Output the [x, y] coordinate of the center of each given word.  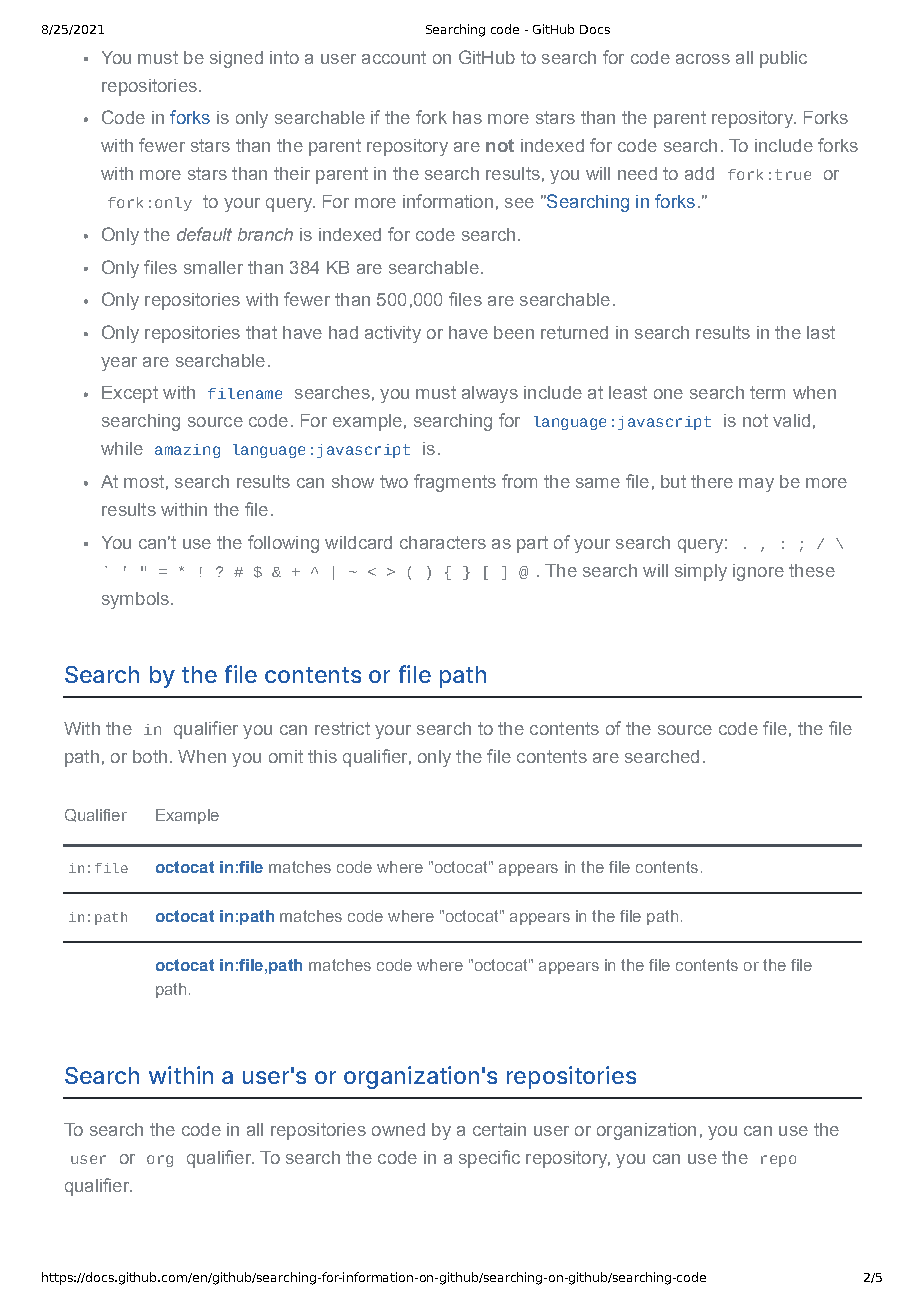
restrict [342, 728]
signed [236, 59]
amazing [187, 451]
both [150, 756]
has [467, 117]
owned [398, 1129]
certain [499, 1129]
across [703, 59]
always [490, 394]
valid [791, 420]
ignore [758, 572]
